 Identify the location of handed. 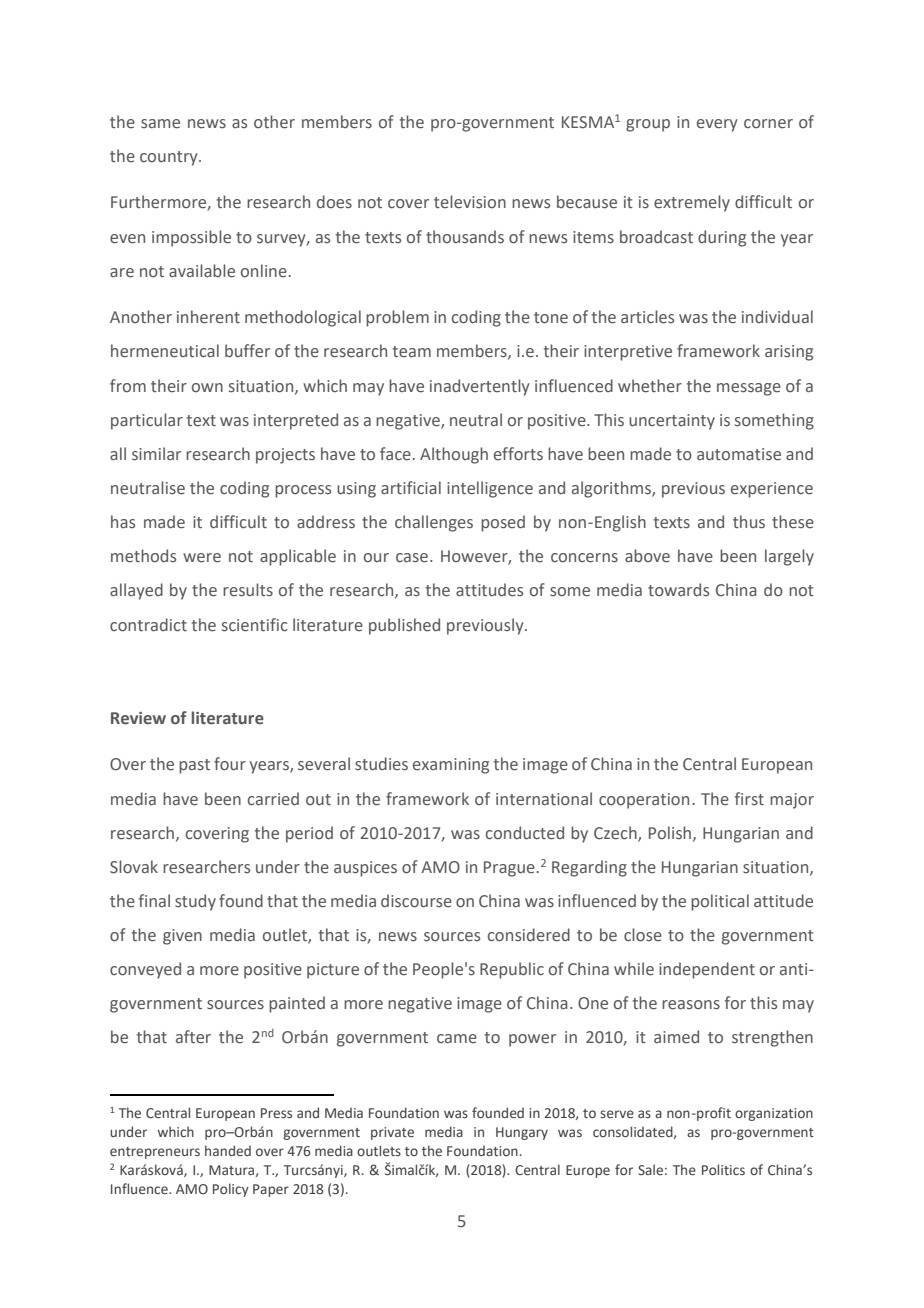
(228, 1150).
